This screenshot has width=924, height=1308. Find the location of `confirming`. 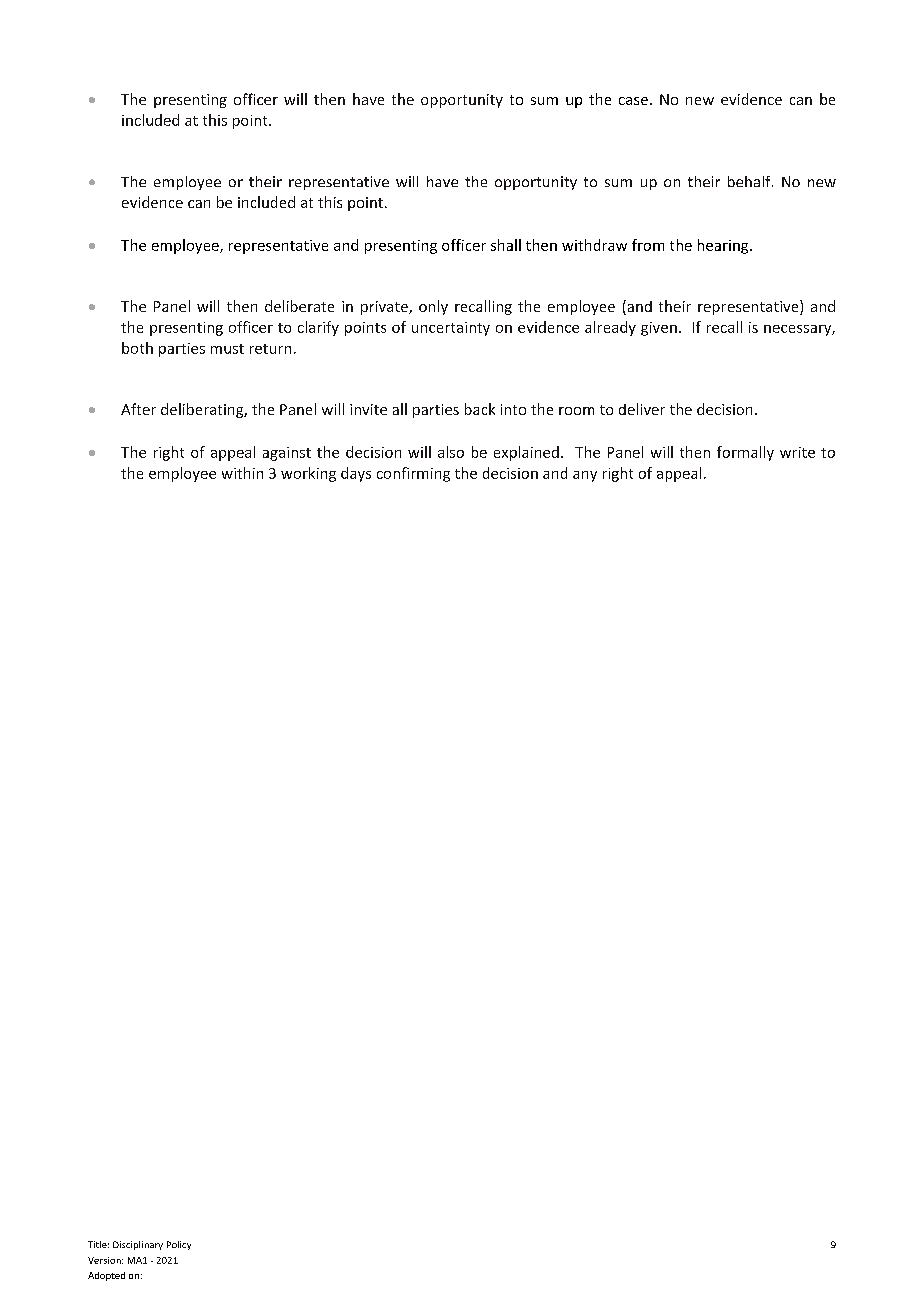

confirming is located at coordinates (413, 474).
